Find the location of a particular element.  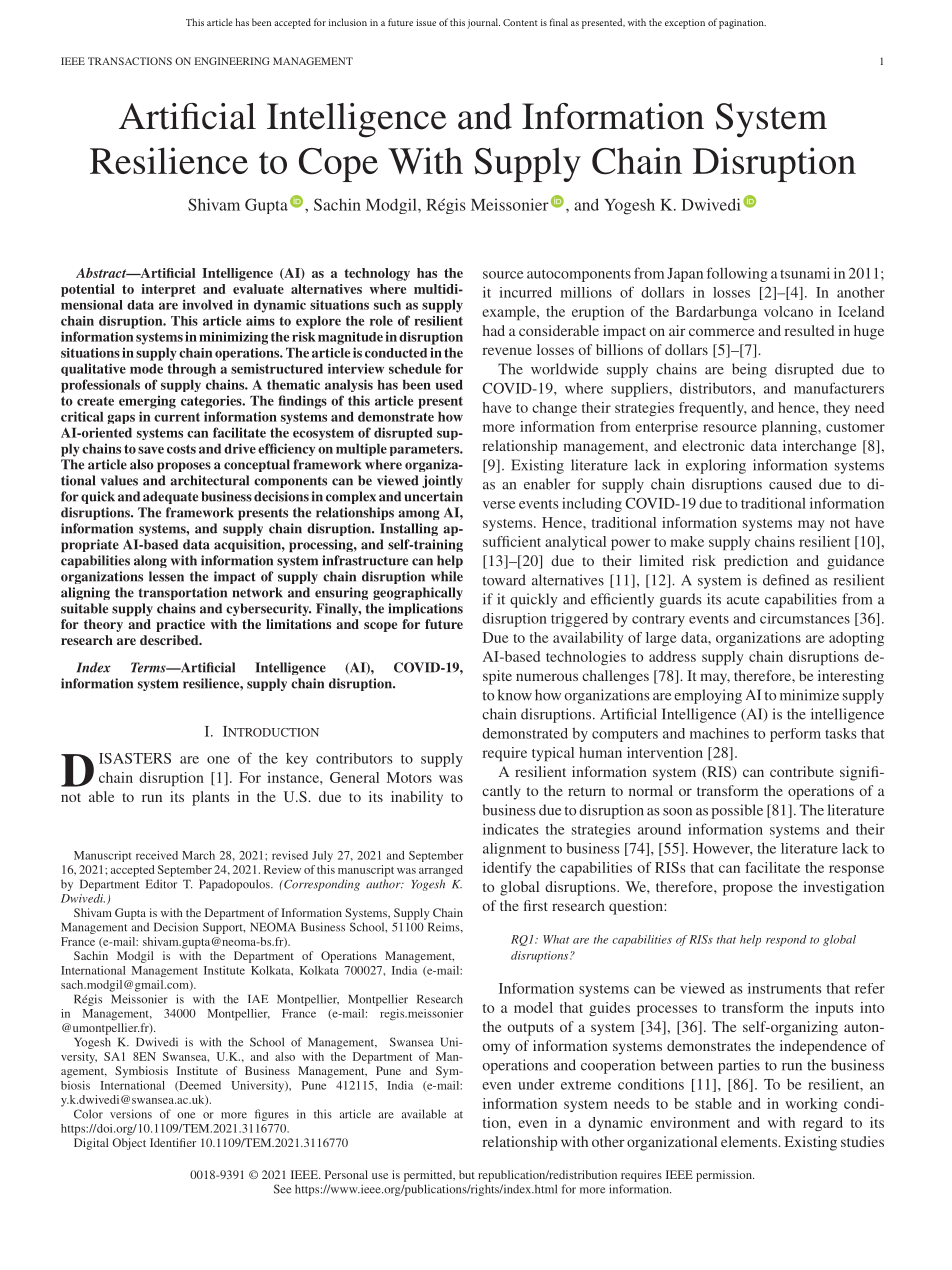

ENGINEERING is located at coordinates (232, 61).
